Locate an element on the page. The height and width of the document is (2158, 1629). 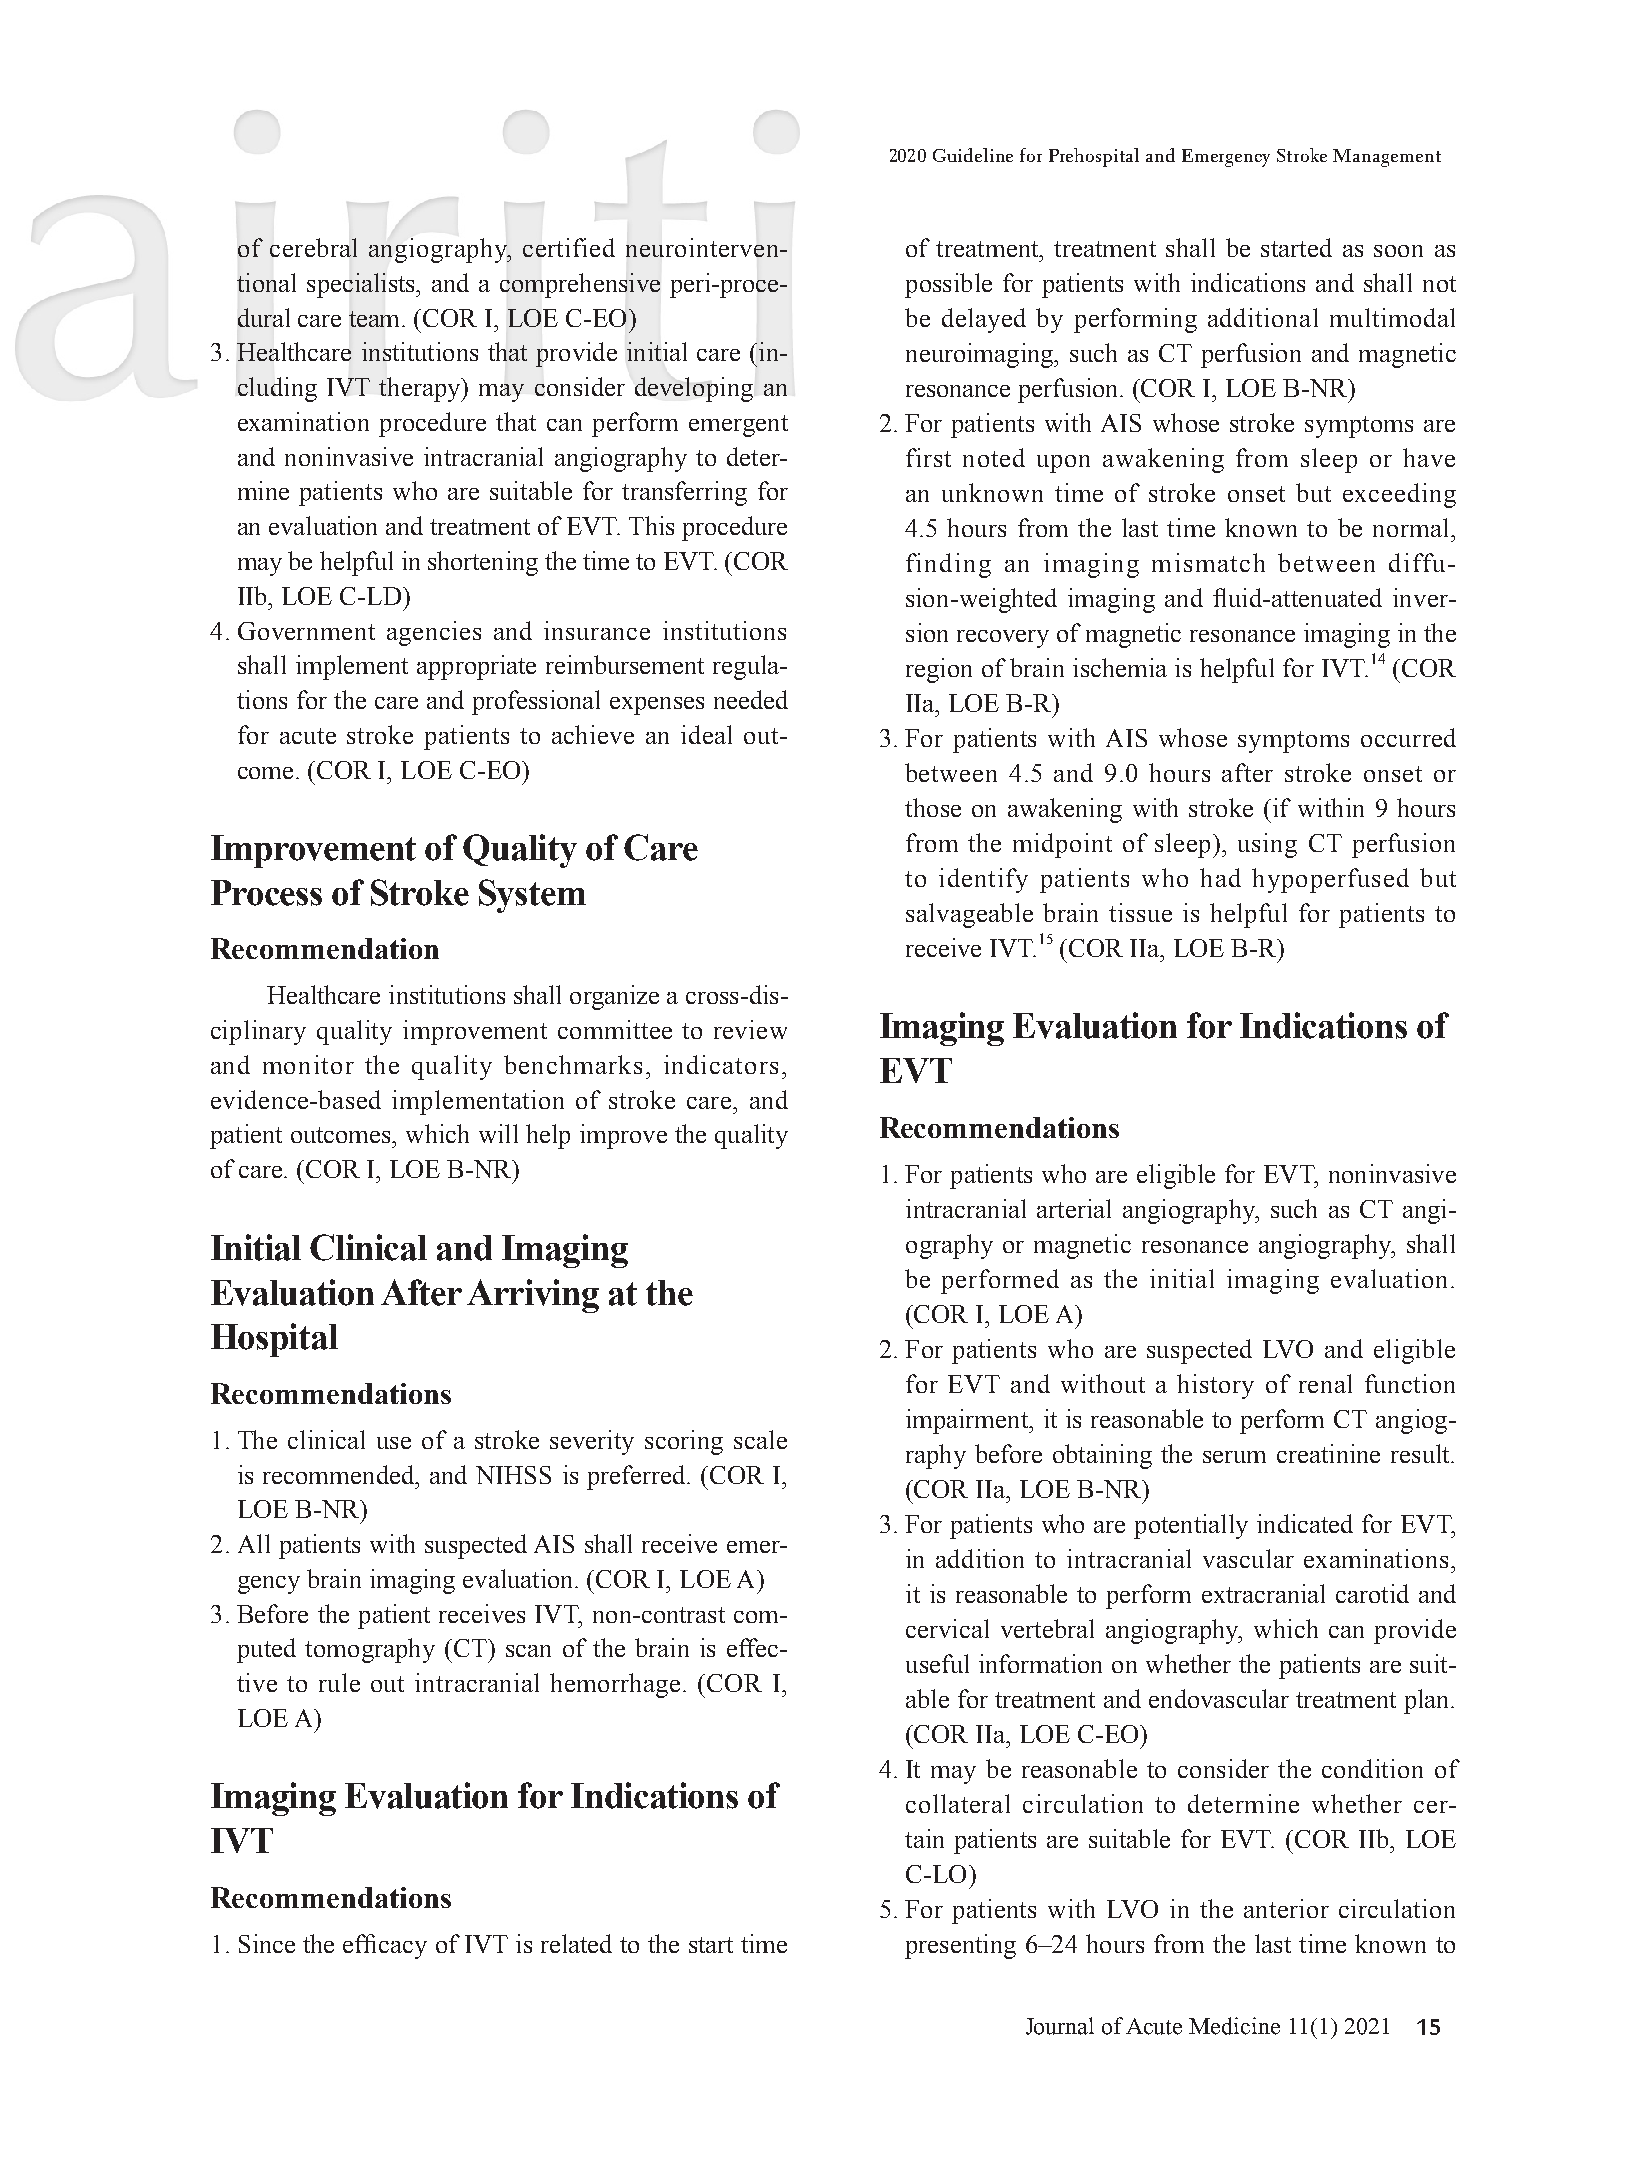
possible is located at coordinates (948, 285).
